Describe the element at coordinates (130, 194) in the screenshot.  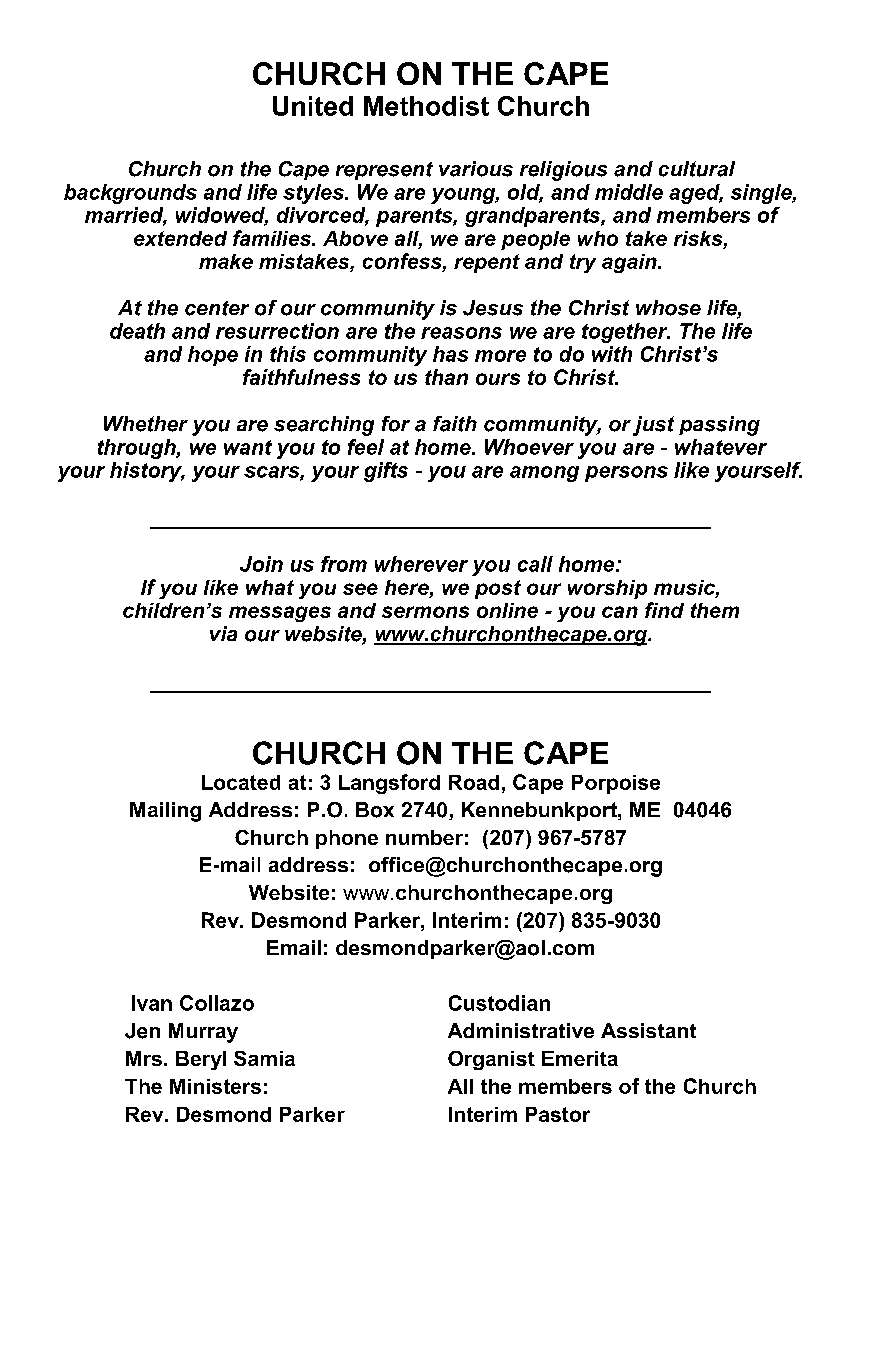
I see `backgrounds` at that location.
